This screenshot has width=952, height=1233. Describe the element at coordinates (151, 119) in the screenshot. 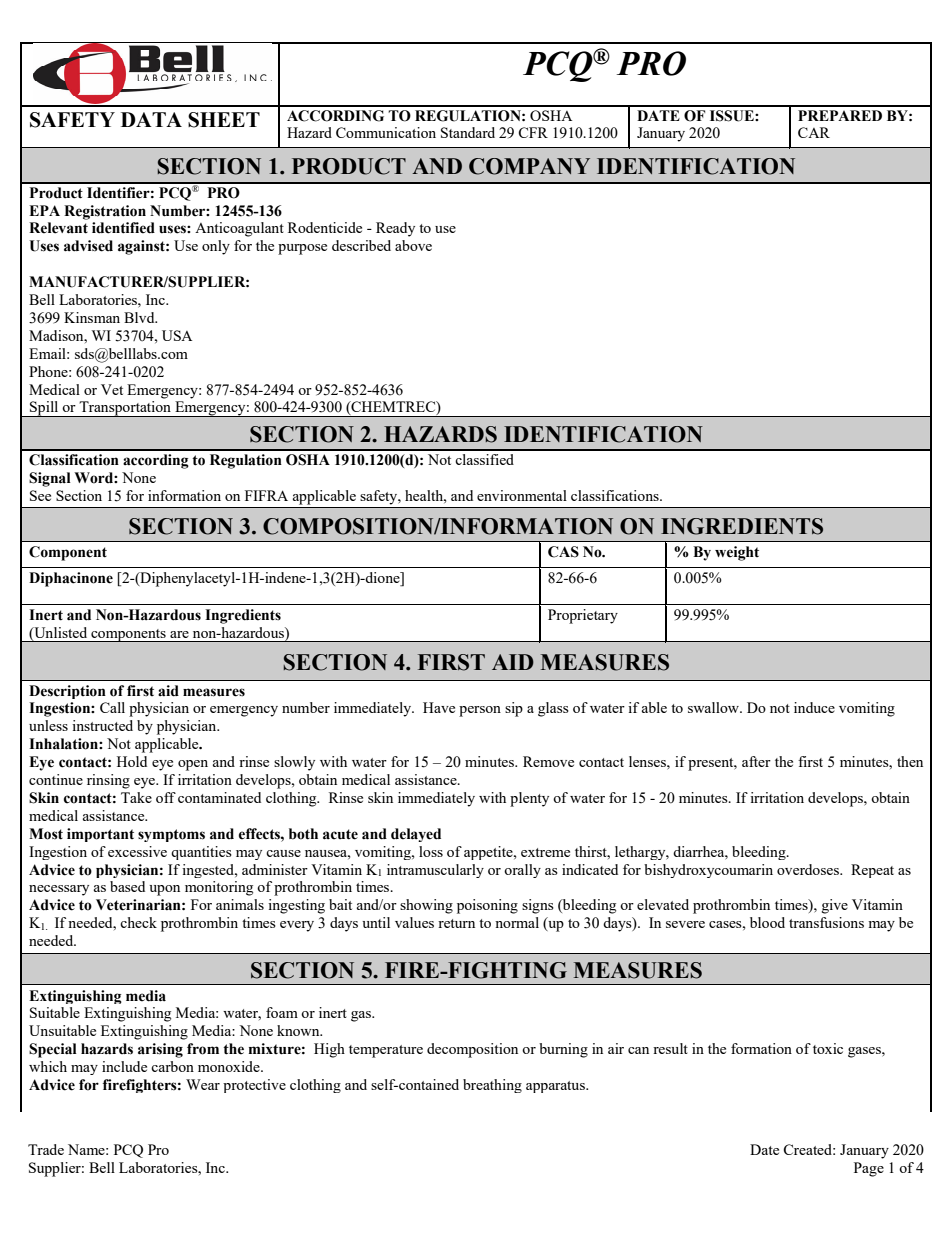

I see `DATA` at that location.
